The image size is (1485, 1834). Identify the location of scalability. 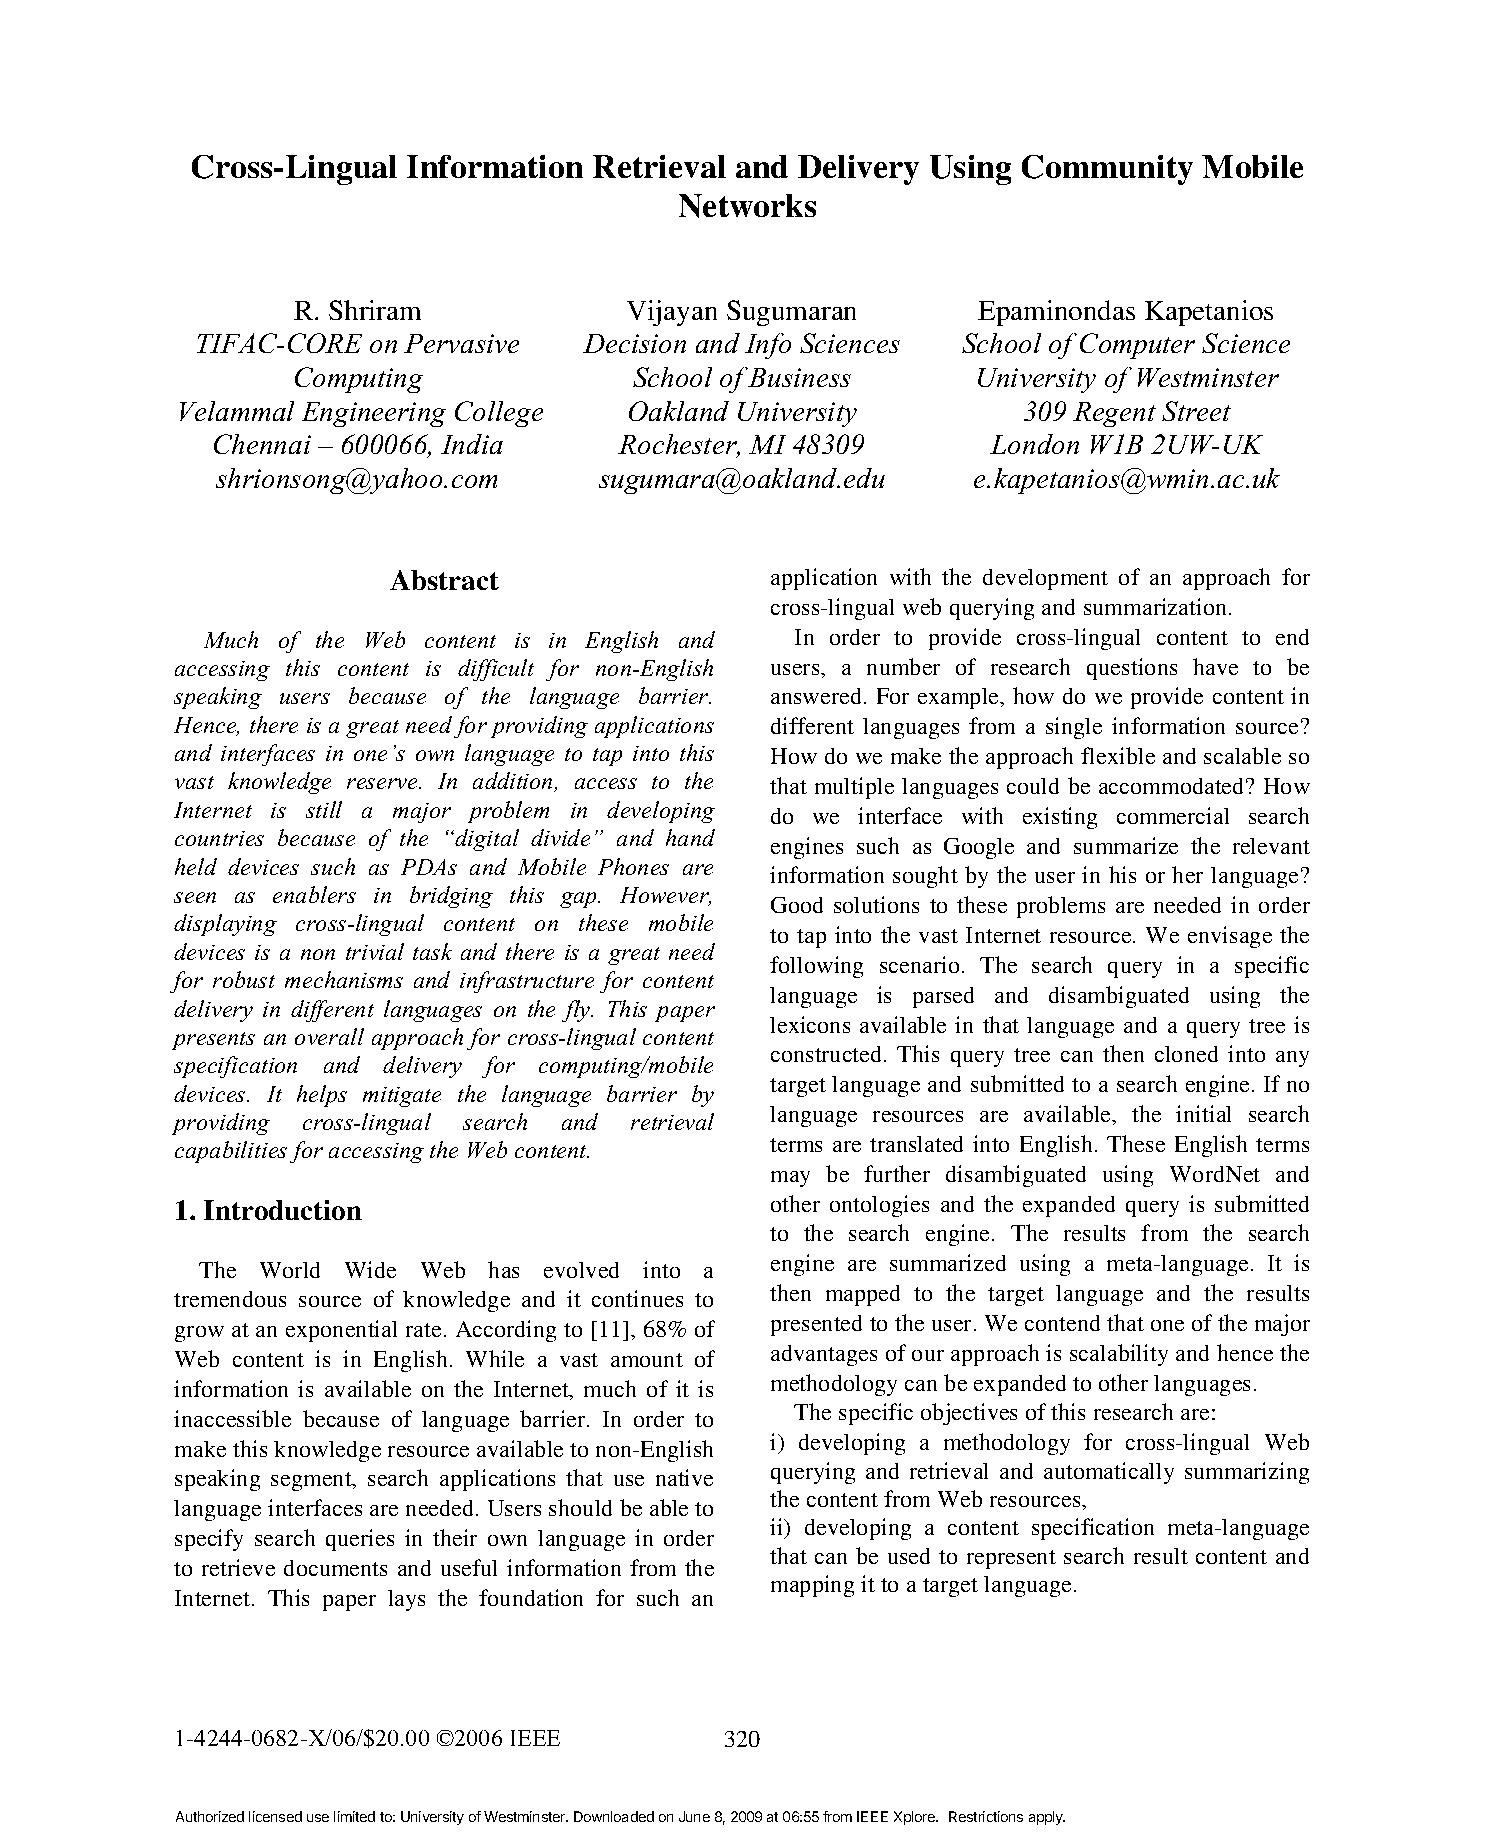
(1119, 1355).
